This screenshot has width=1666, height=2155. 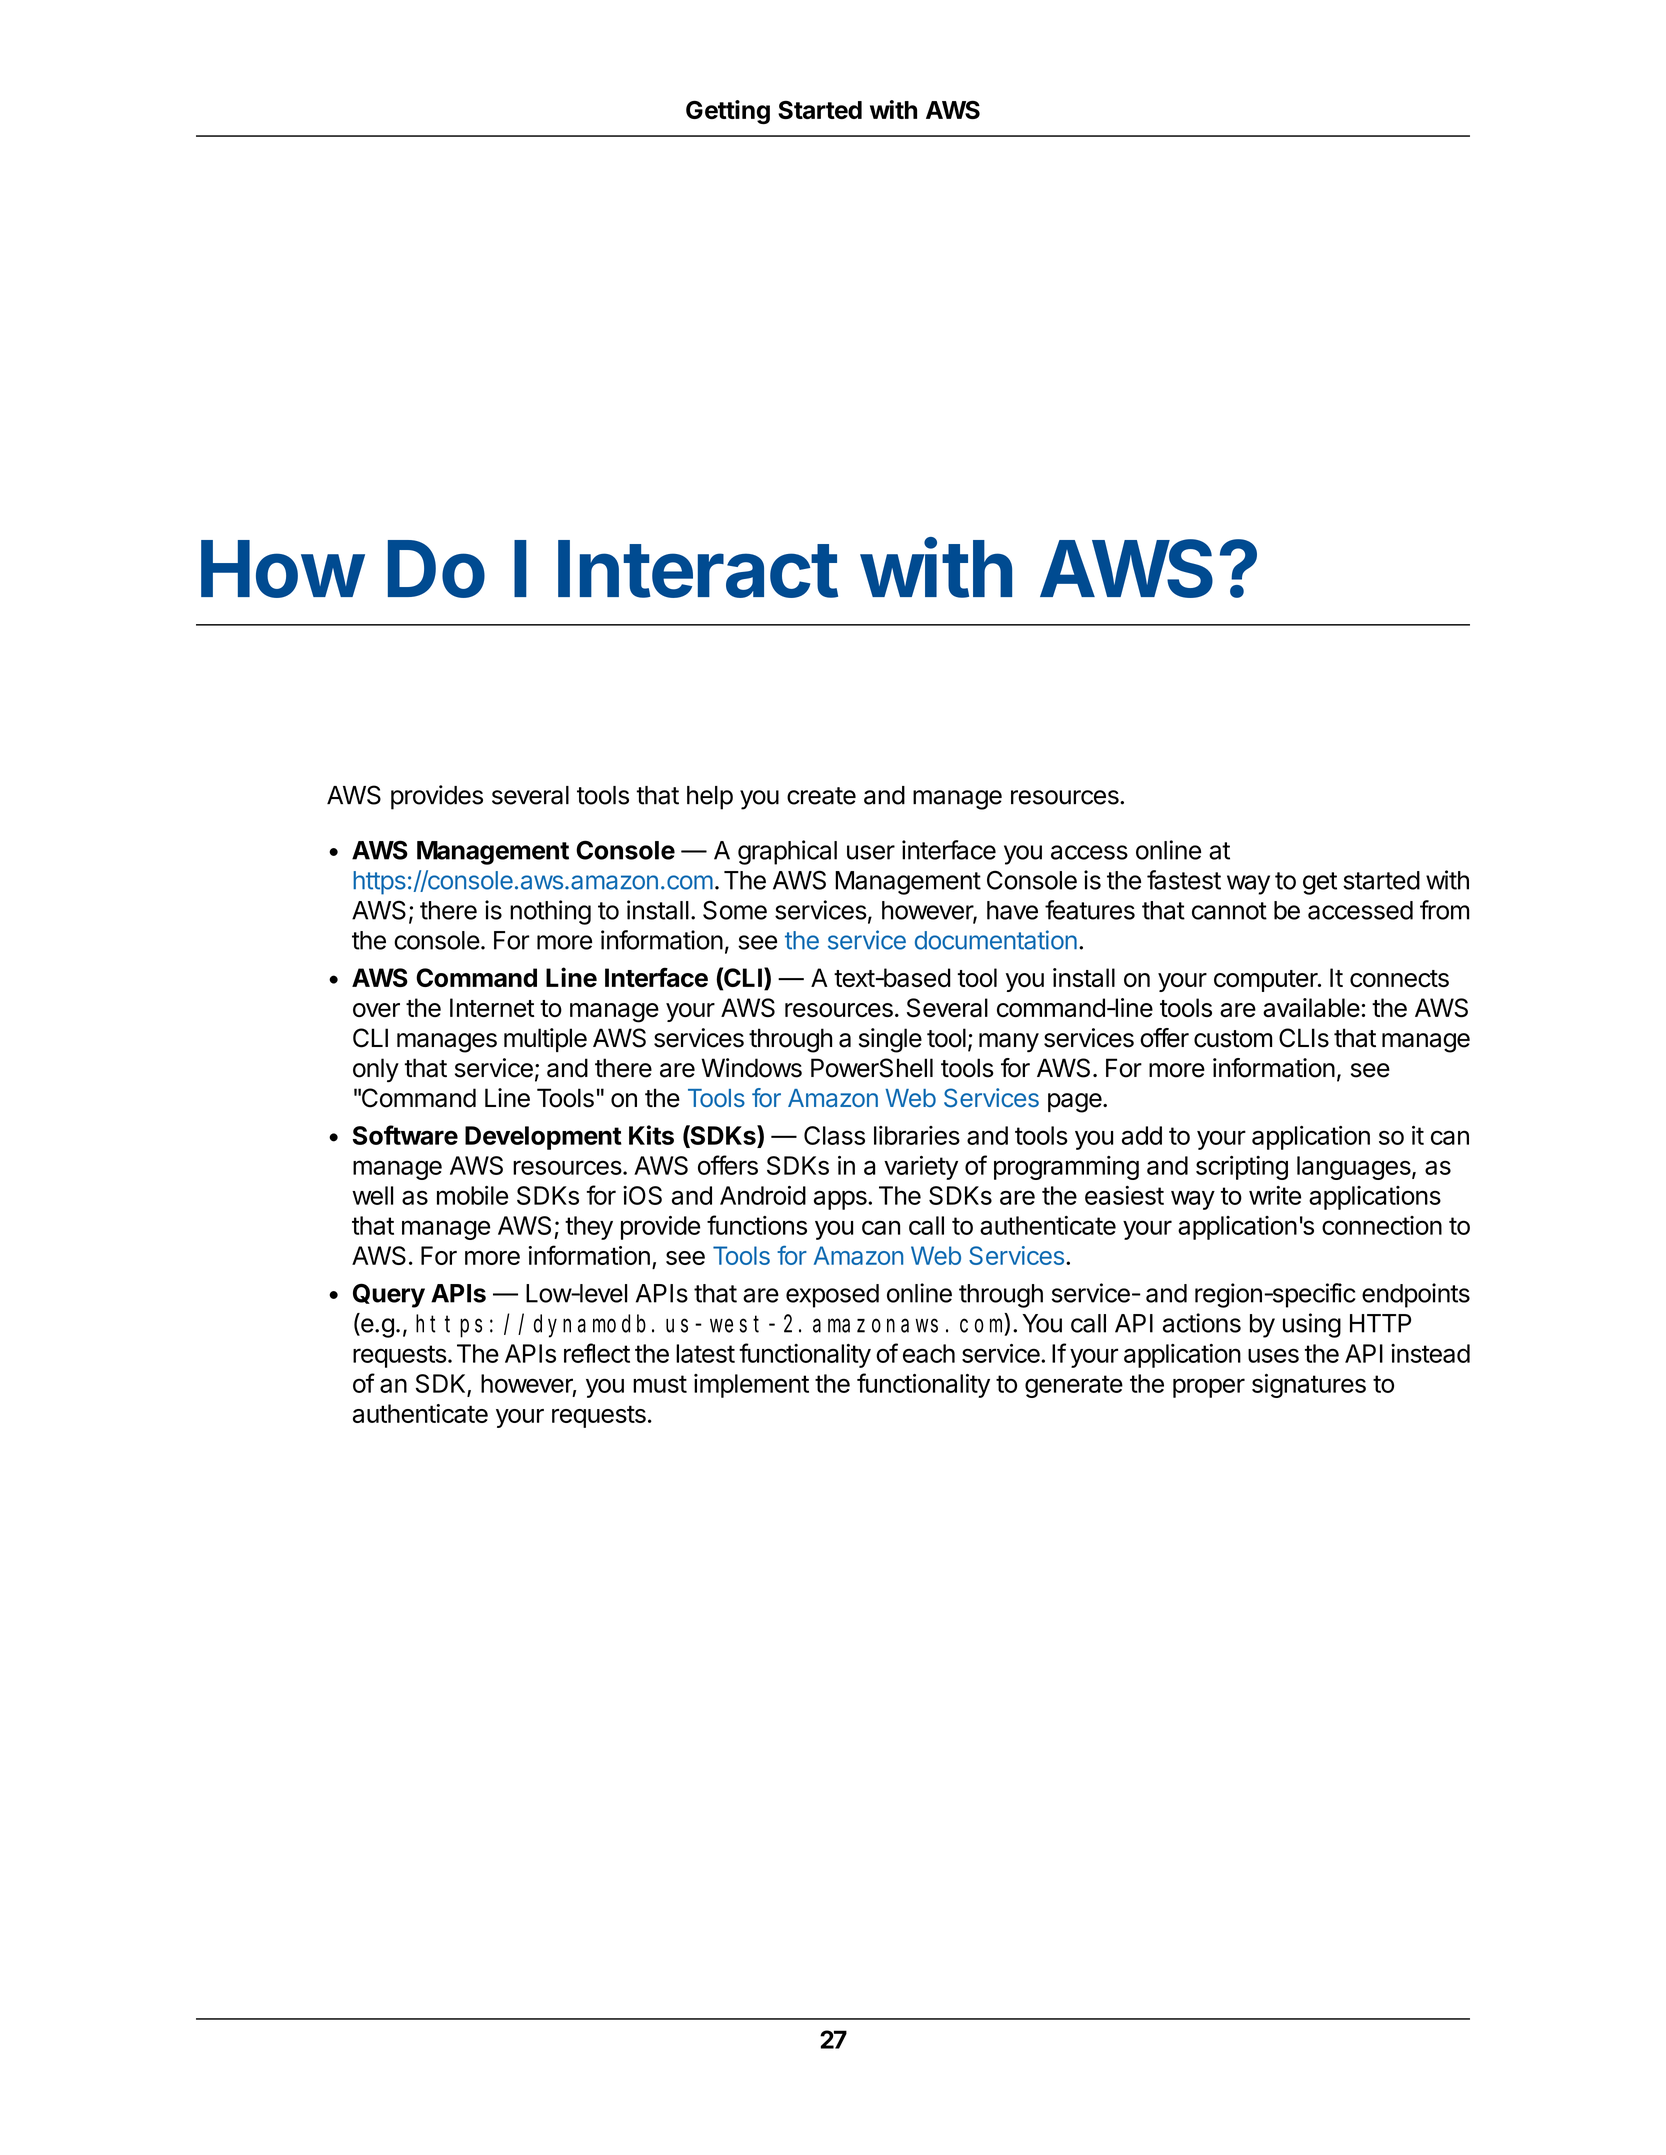 What do you see at coordinates (929, 1353) in the screenshot?
I see `each` at bounding box center [929, 1353].
